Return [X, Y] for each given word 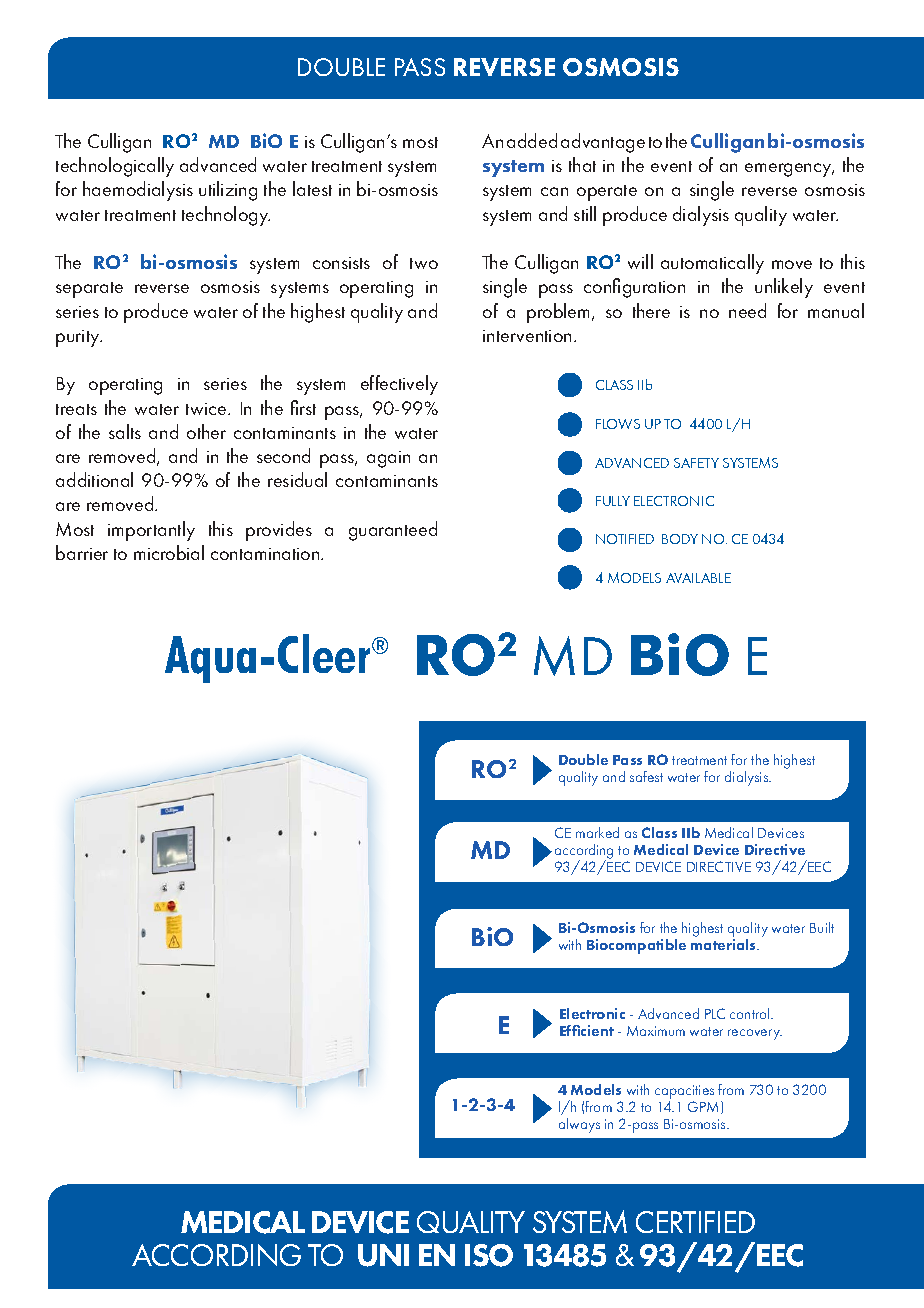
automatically [712, 264]
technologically [115, 167]
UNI [383, 1255]
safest [646, 776]
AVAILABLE [698, 578]
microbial [169, 552]
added [532, 140]
